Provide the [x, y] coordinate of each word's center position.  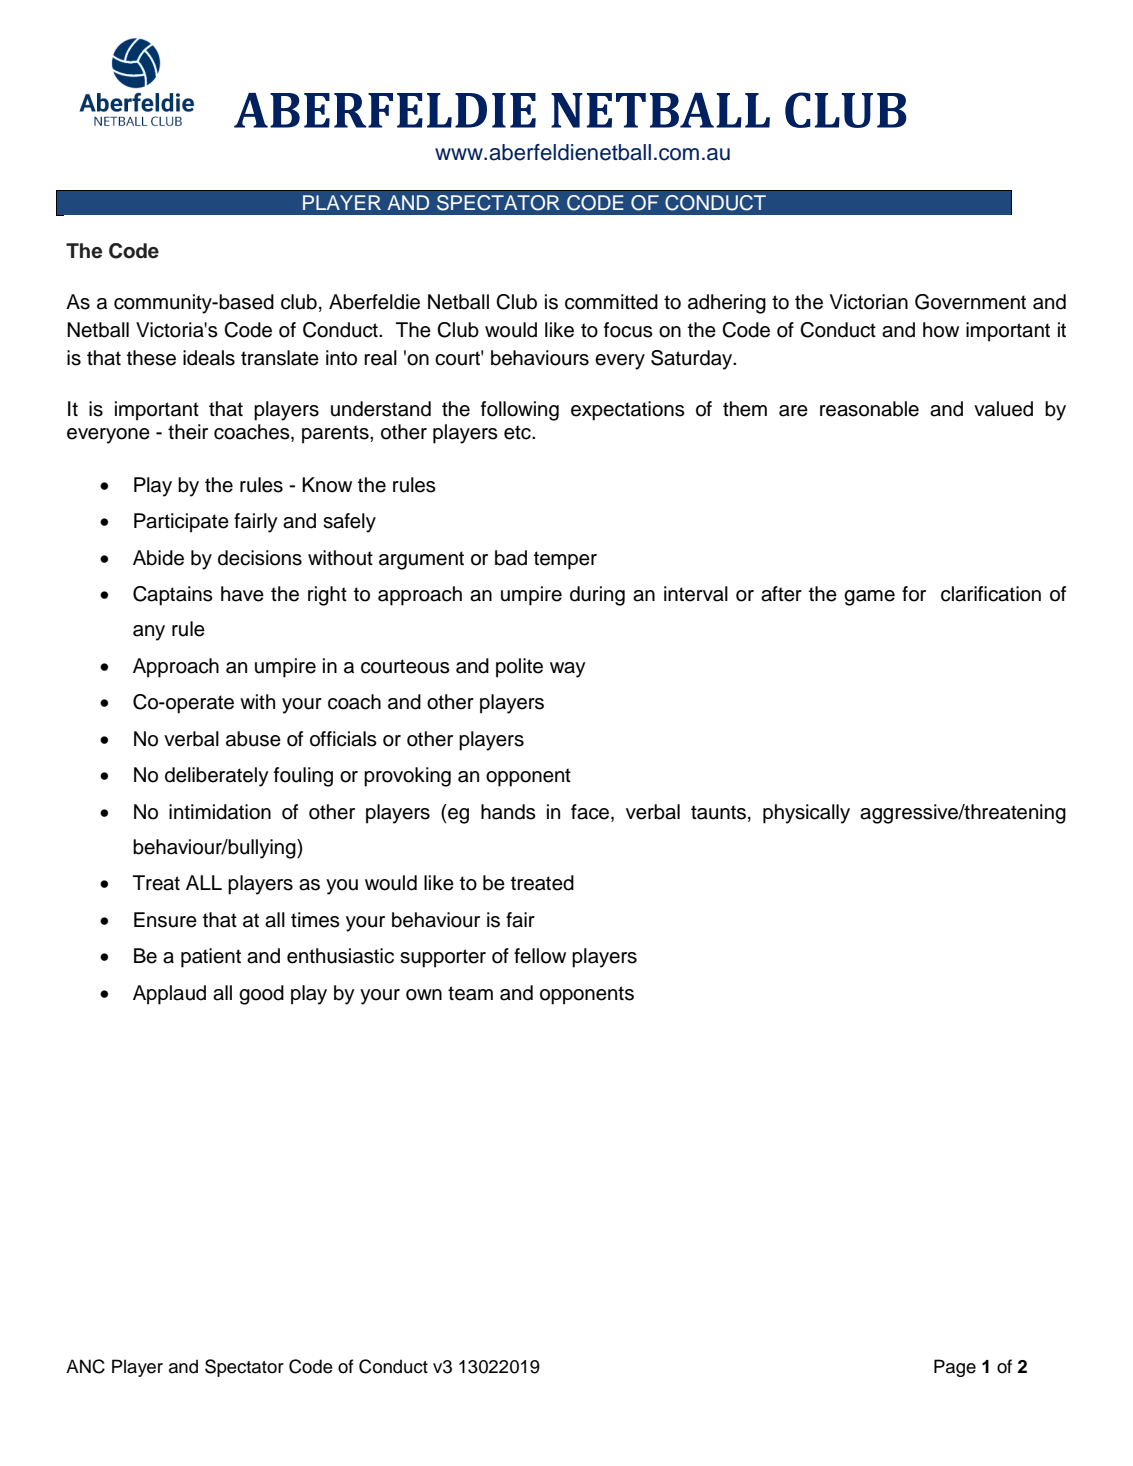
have [242, 594]
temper [565, 560]
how [941, 330]
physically [806, 814]
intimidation [220, 812]
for [914, 594]
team [470, 993]
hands [508, 812]
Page [955, 1368]
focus [628, 330]
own [424, 995]
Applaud [169, 995]
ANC [85, 1366]
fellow [540, 956]
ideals [209, 358]
